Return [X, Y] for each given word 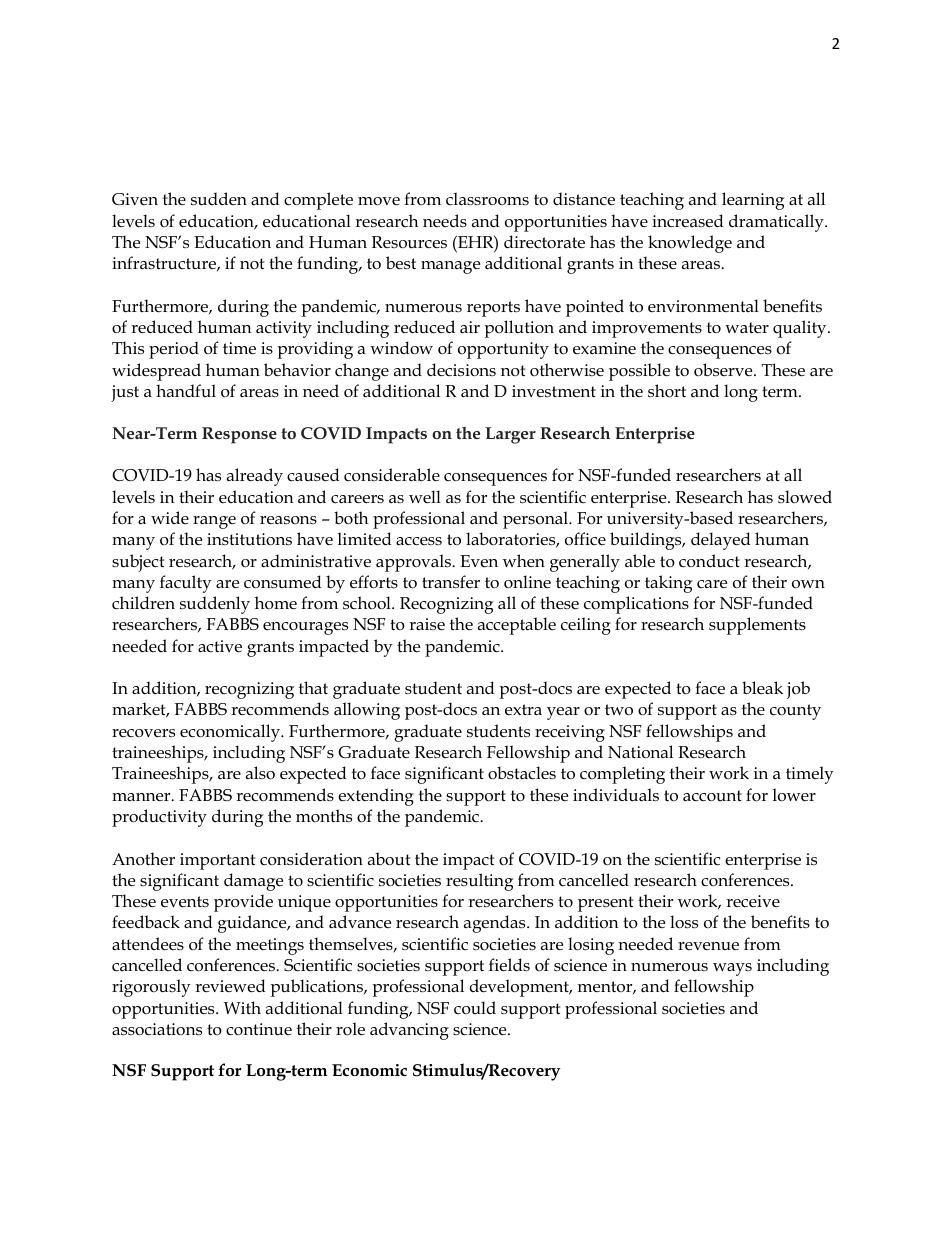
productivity [159, 818]
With [242, 1007]
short [667, 391]
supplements [757, 626]
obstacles [522, 773]
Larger [510, 435]
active [220, 646]
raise [427, 624]
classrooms [487, 199]
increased [688, 221]
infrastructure [165, 263]
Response [239, 435]
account [712, 795]
